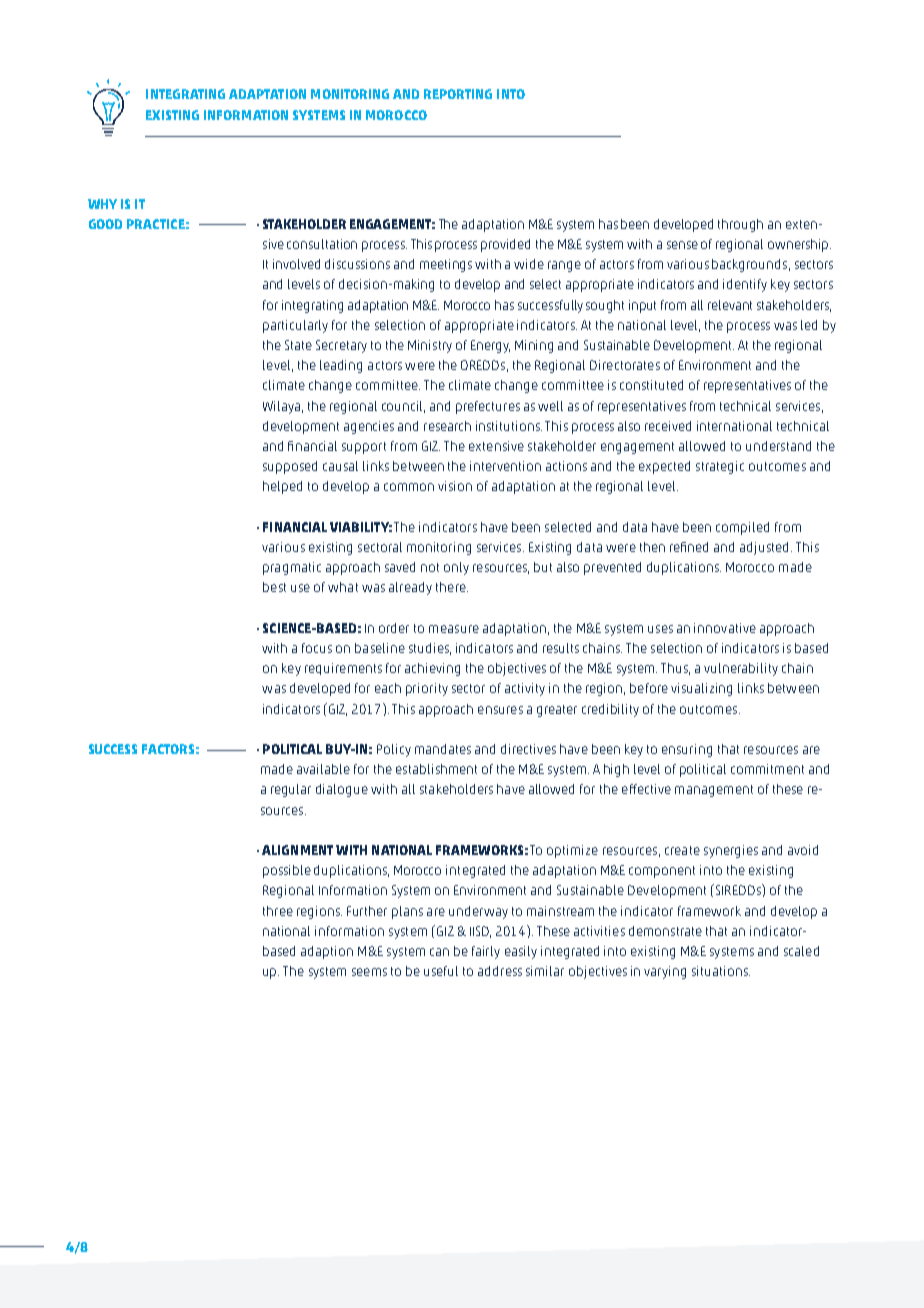 The width and height of the document is (924, 1308). I want to click on can, so click(439, 952).
